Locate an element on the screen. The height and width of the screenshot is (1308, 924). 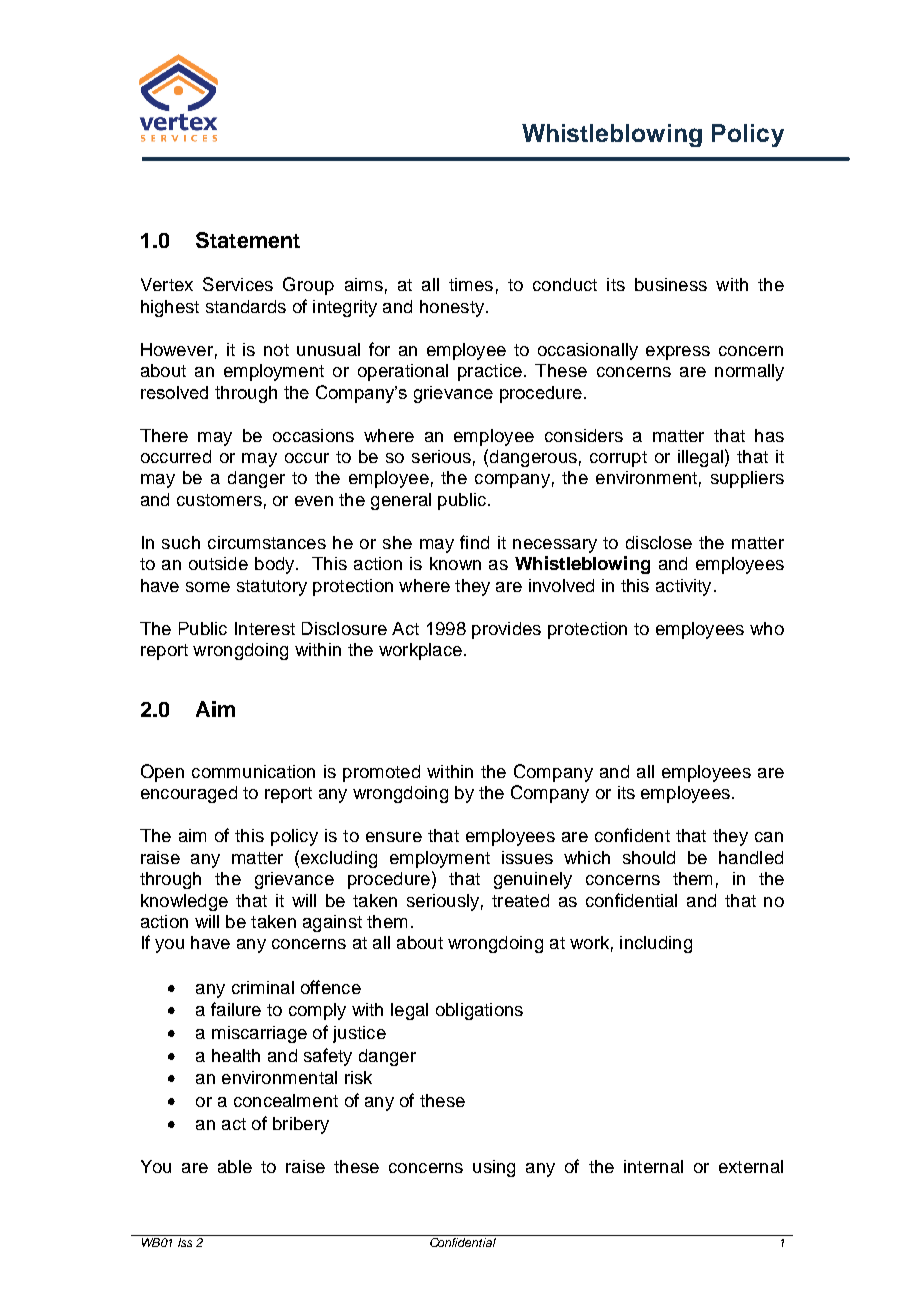
There is located at coordinates (164, 435).
